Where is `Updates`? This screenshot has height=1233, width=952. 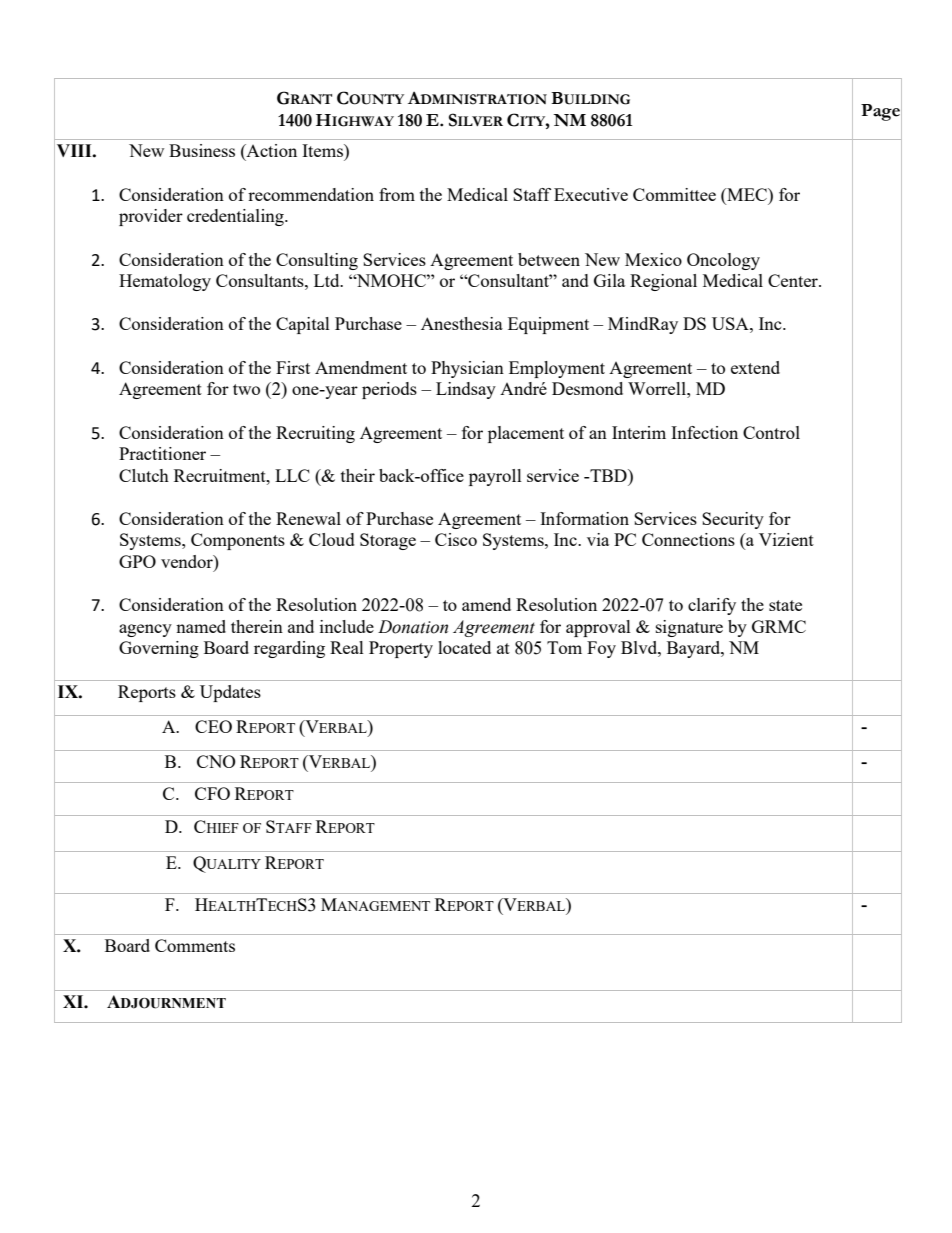 Updates is located at coordinates (230, 693).
